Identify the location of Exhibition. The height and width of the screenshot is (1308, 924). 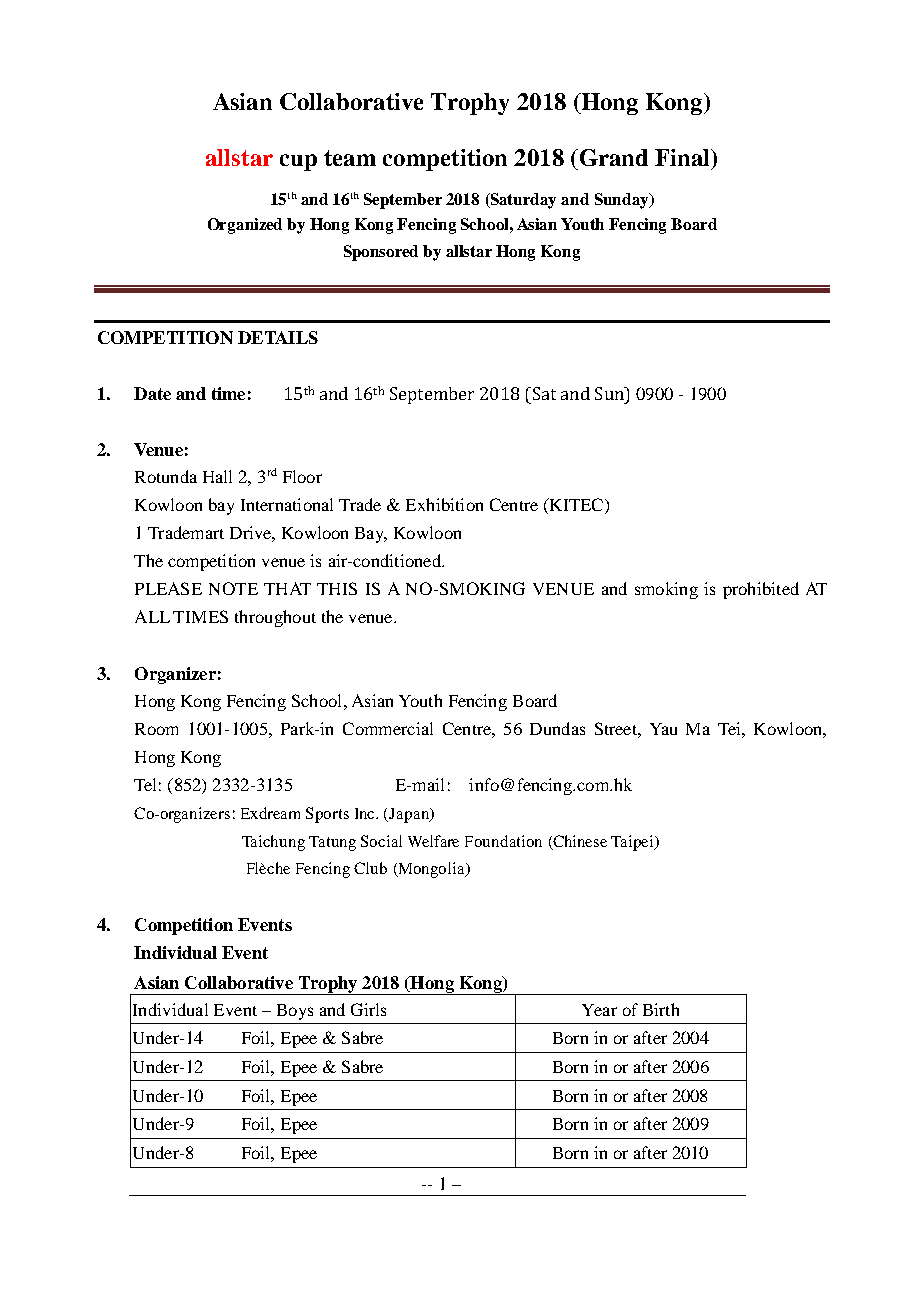
(444, 504).
